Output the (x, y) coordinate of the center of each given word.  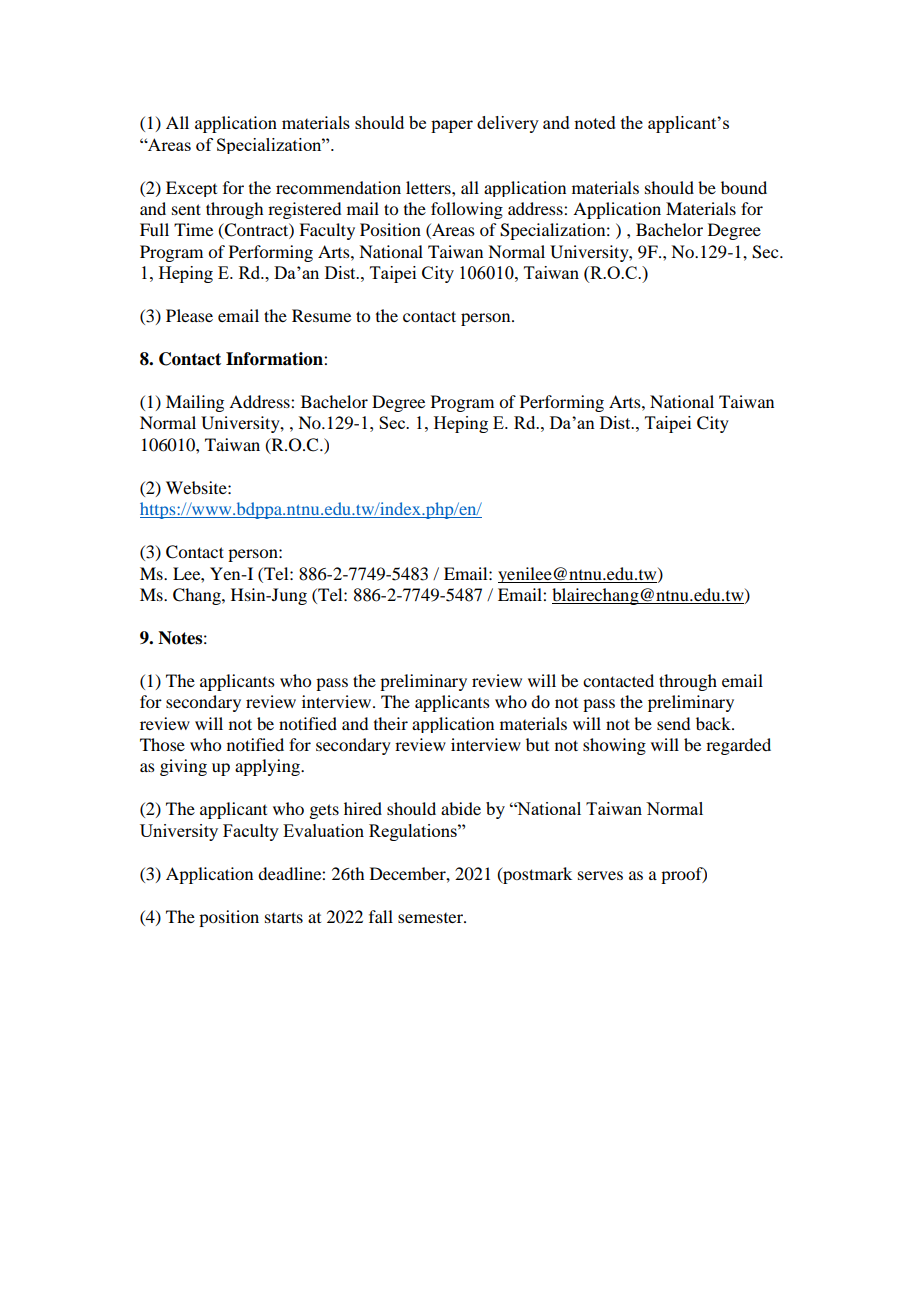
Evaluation (323, 830)
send (673, 723)
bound (744, 187)
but (537, 744)
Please (189, 315)
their (391, 723)
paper (452, 126)
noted (595, 122)
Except (191, 189)
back (714, 723)
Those (162, 744)
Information (275, 359)
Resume (321, 315)
